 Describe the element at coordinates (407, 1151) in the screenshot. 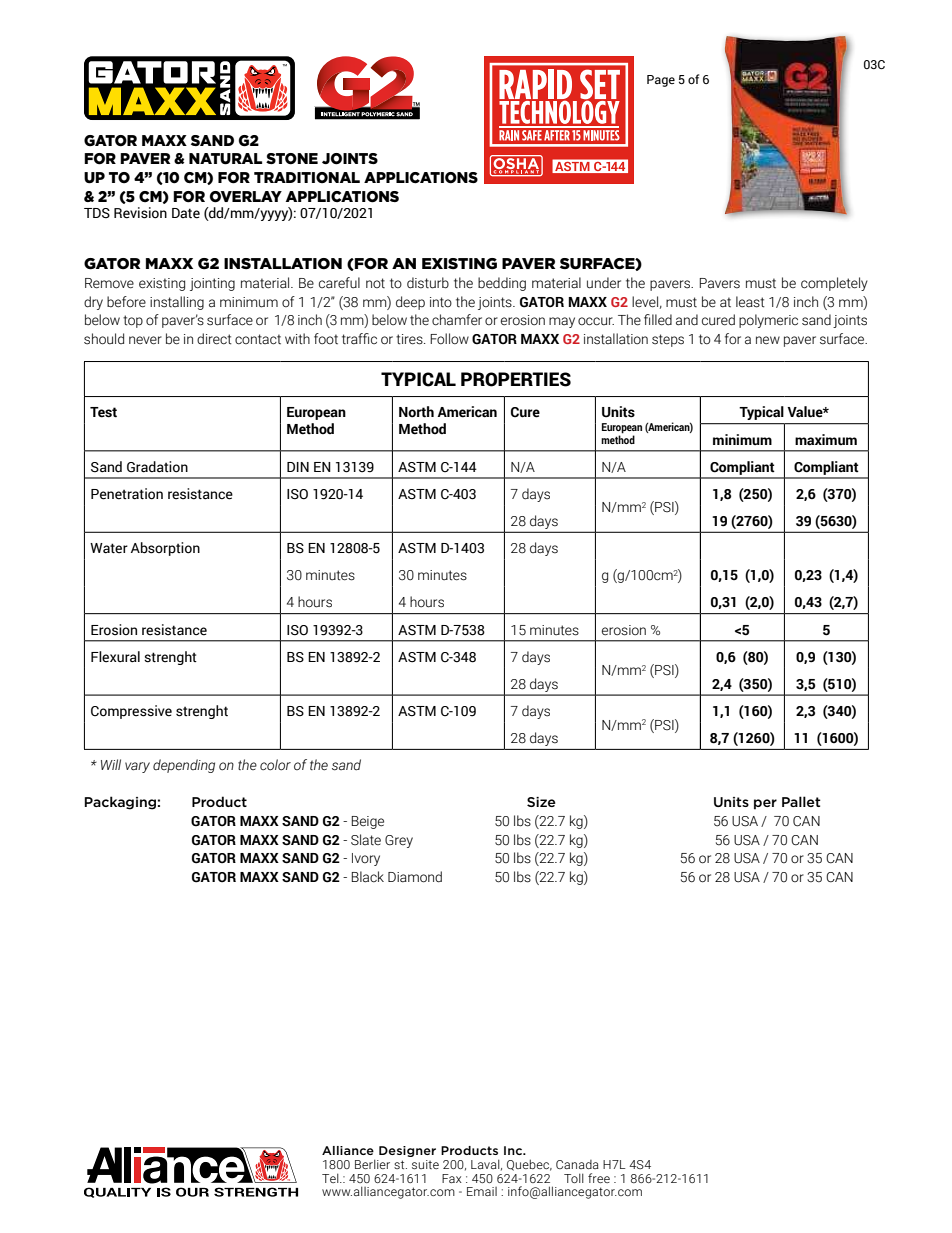

I see `Designer` at that location.
